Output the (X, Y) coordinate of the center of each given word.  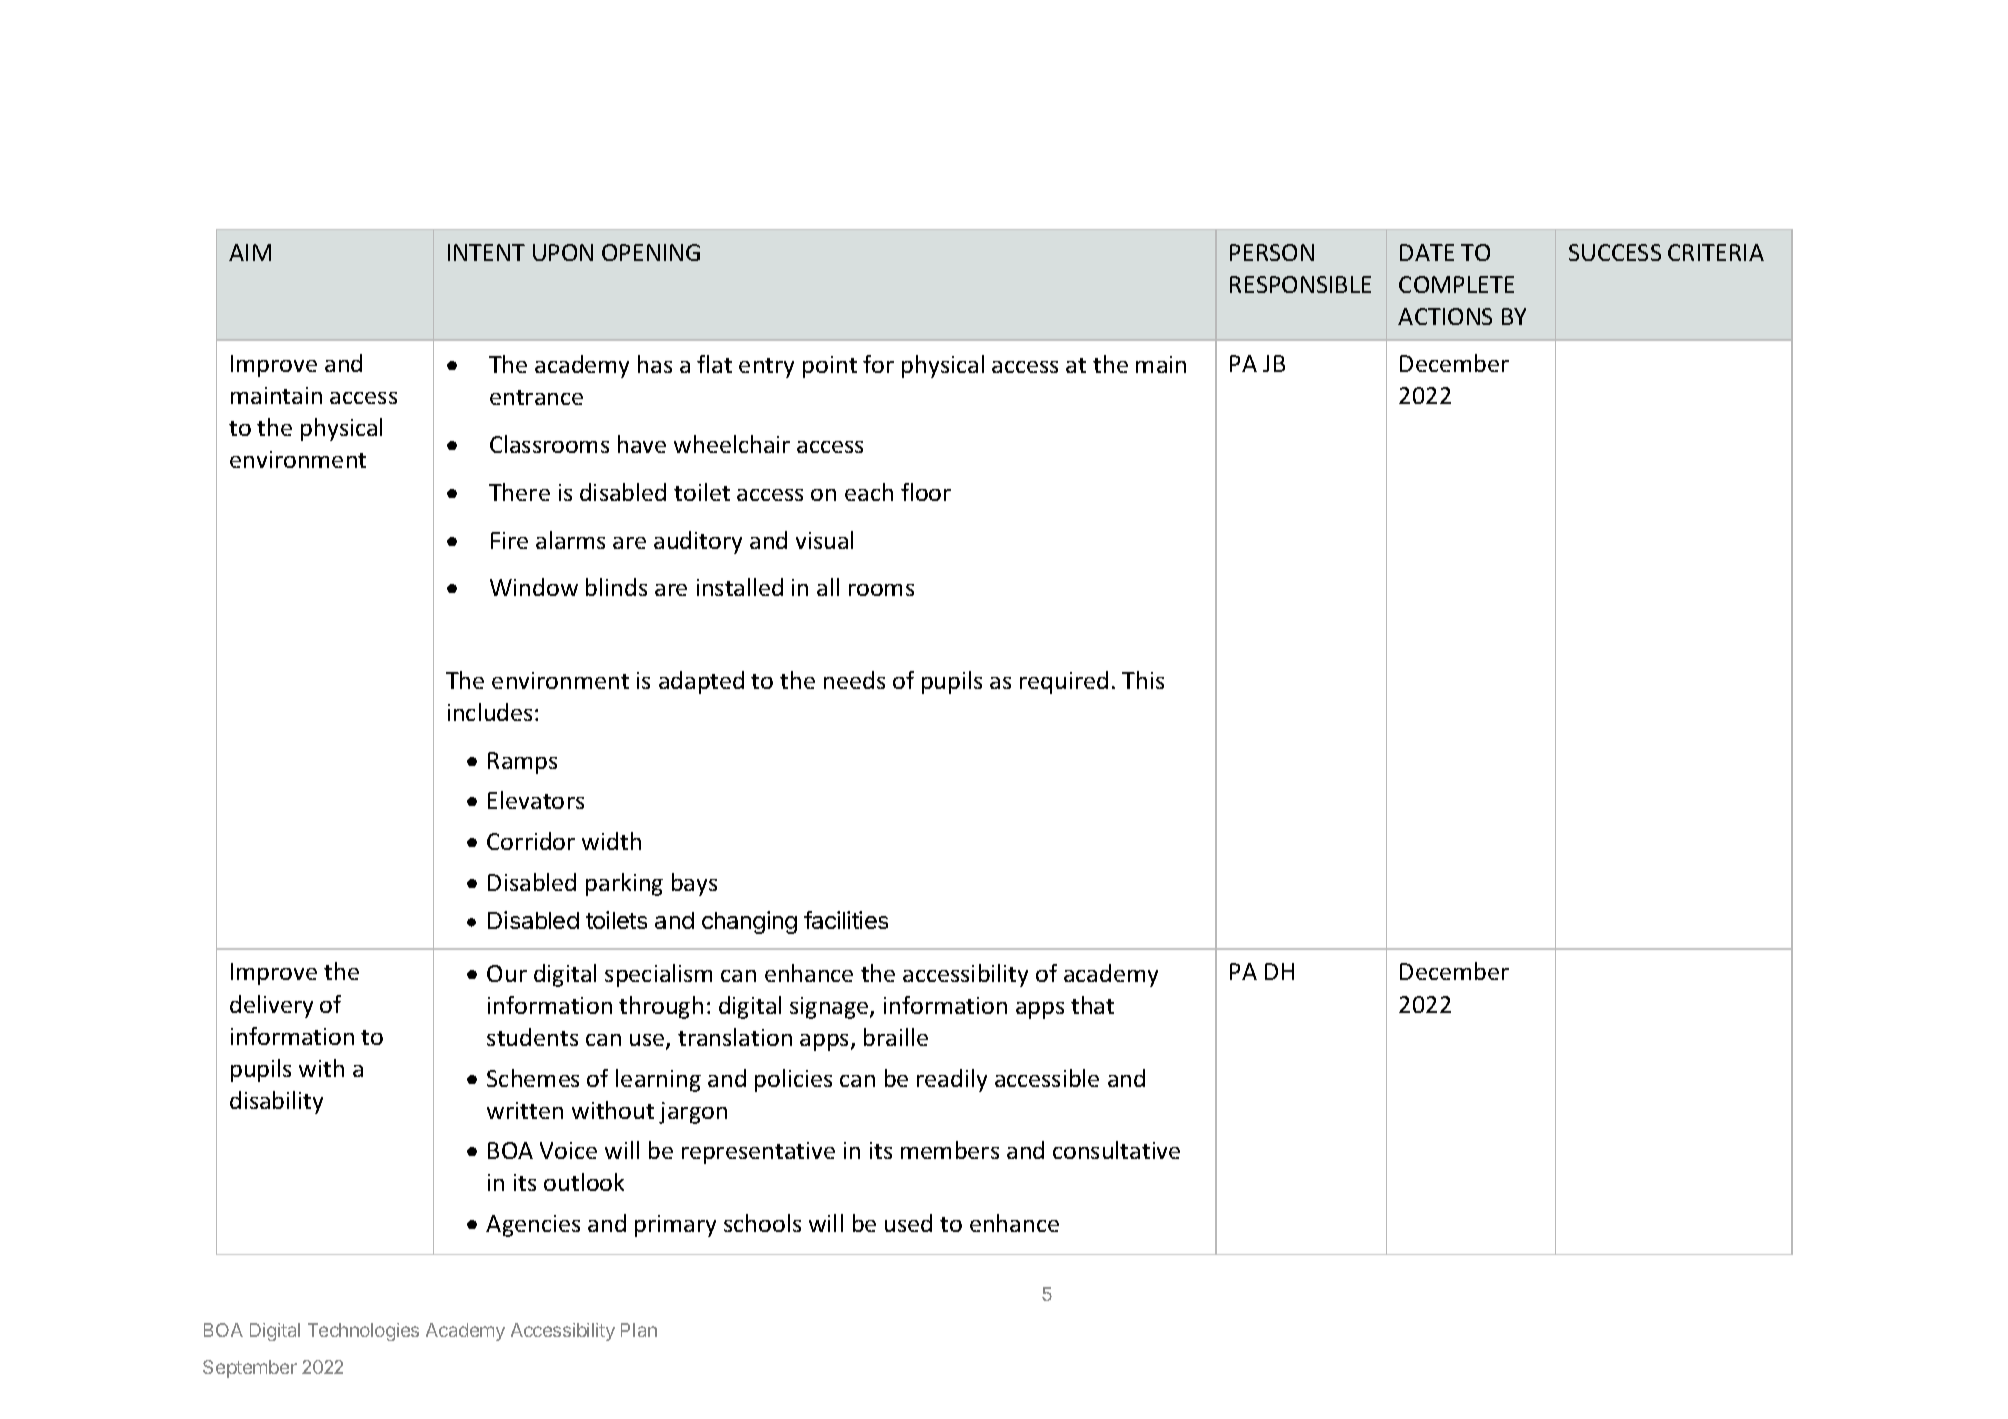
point (830, 367)
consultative (1116, 1150)
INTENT (486, 252)
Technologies (363, 1332)
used (908, 1223)
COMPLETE (1456, 284)
